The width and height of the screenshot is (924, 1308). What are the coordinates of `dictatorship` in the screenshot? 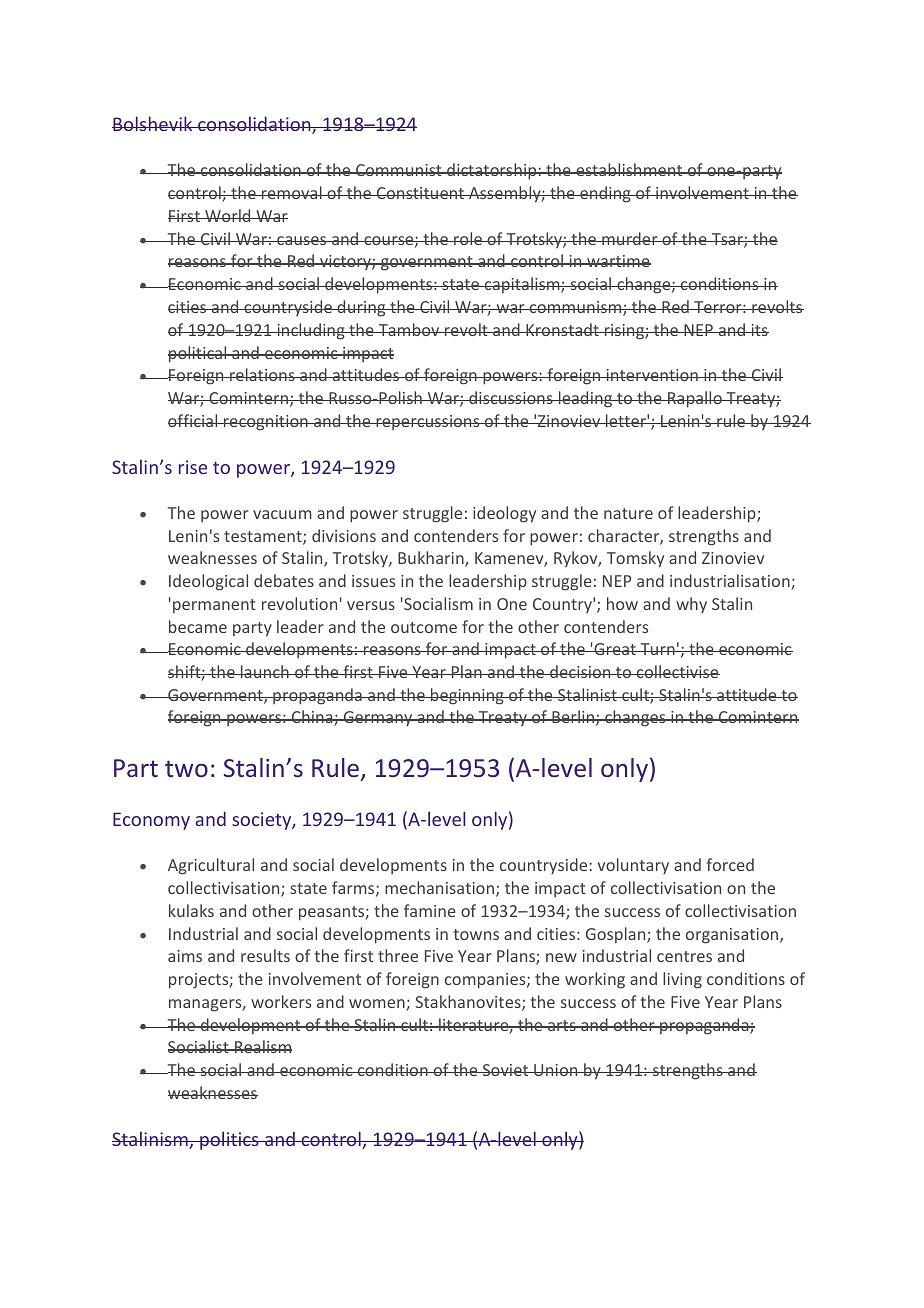 It's located at (492, 171).
